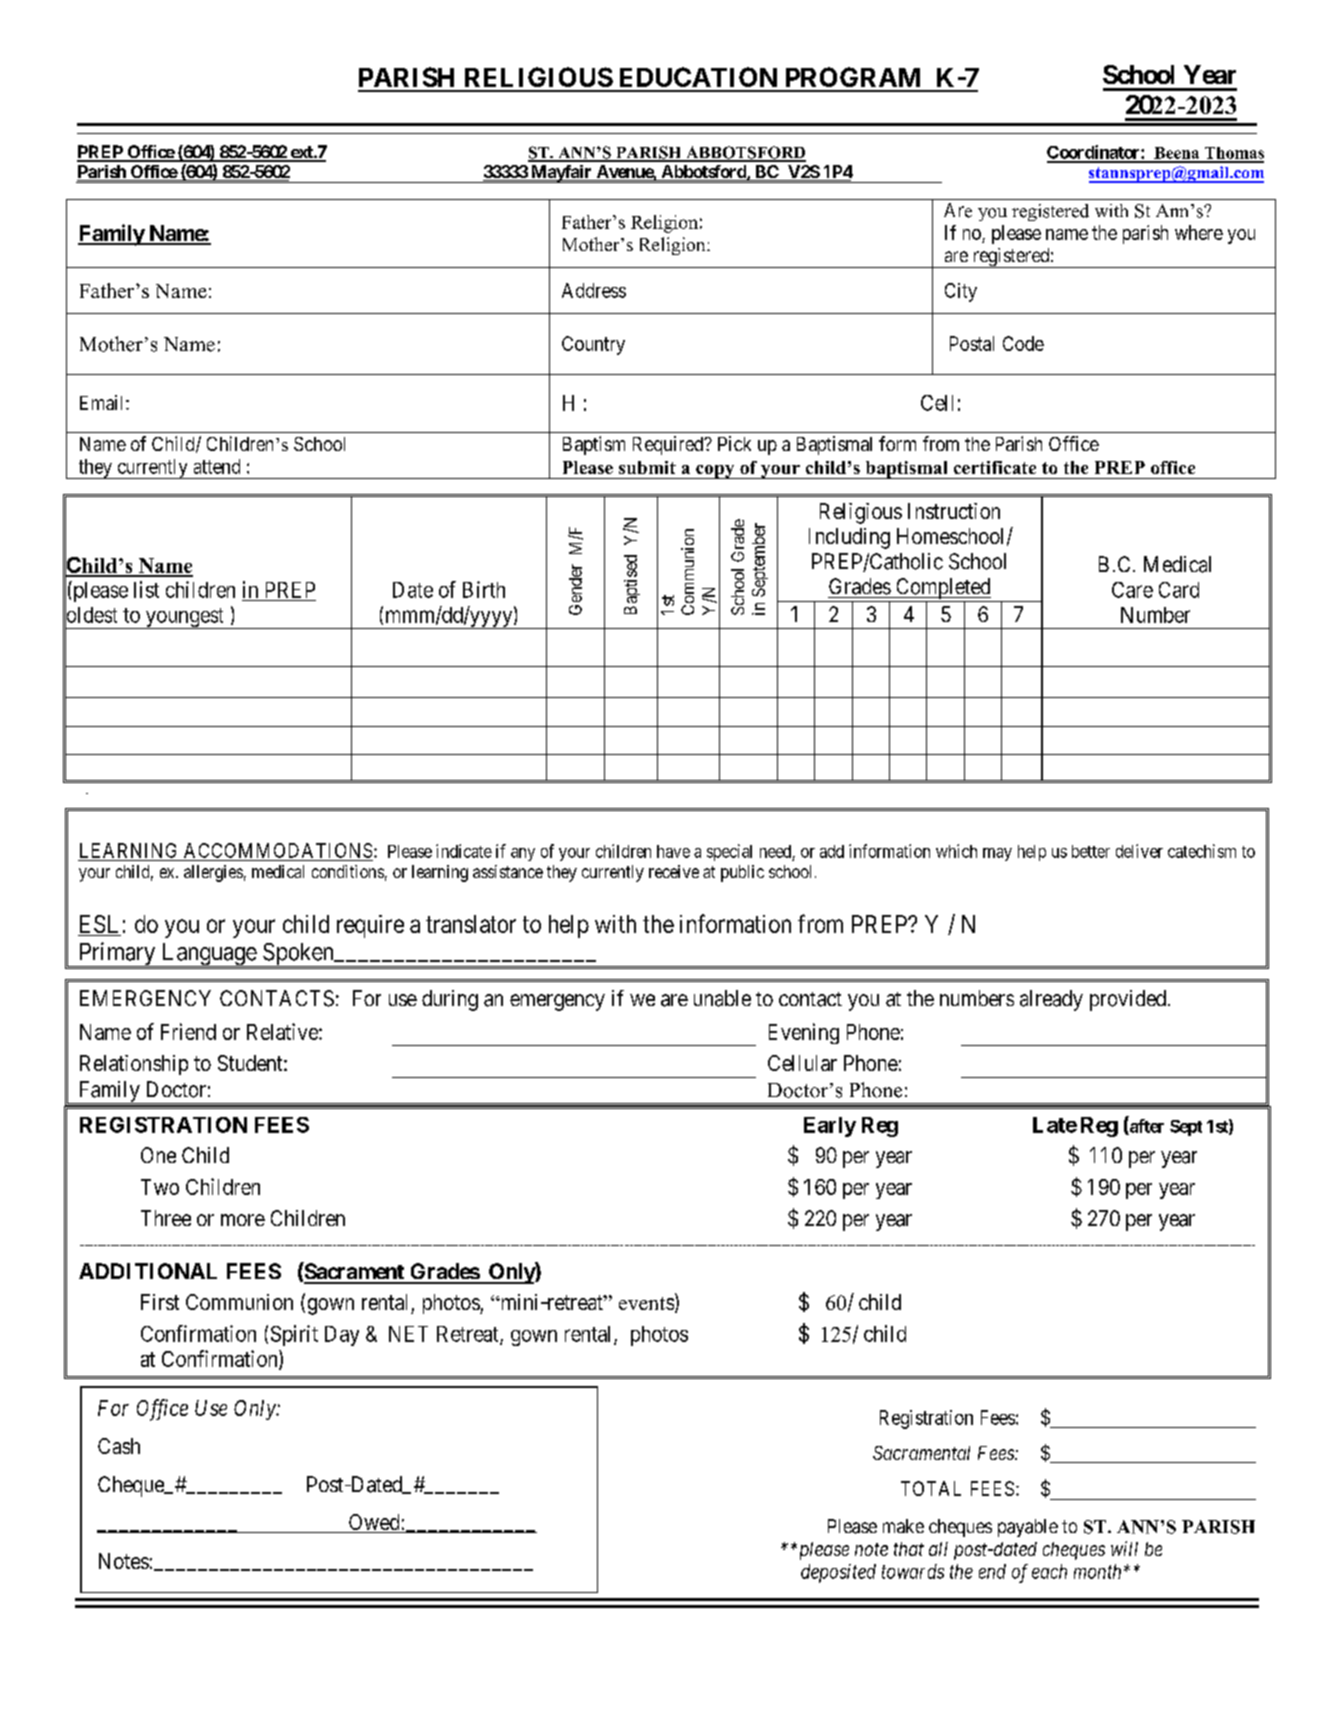 This image has width=1334, height=1726. I want to click on deposited, so click(838, 1573).
